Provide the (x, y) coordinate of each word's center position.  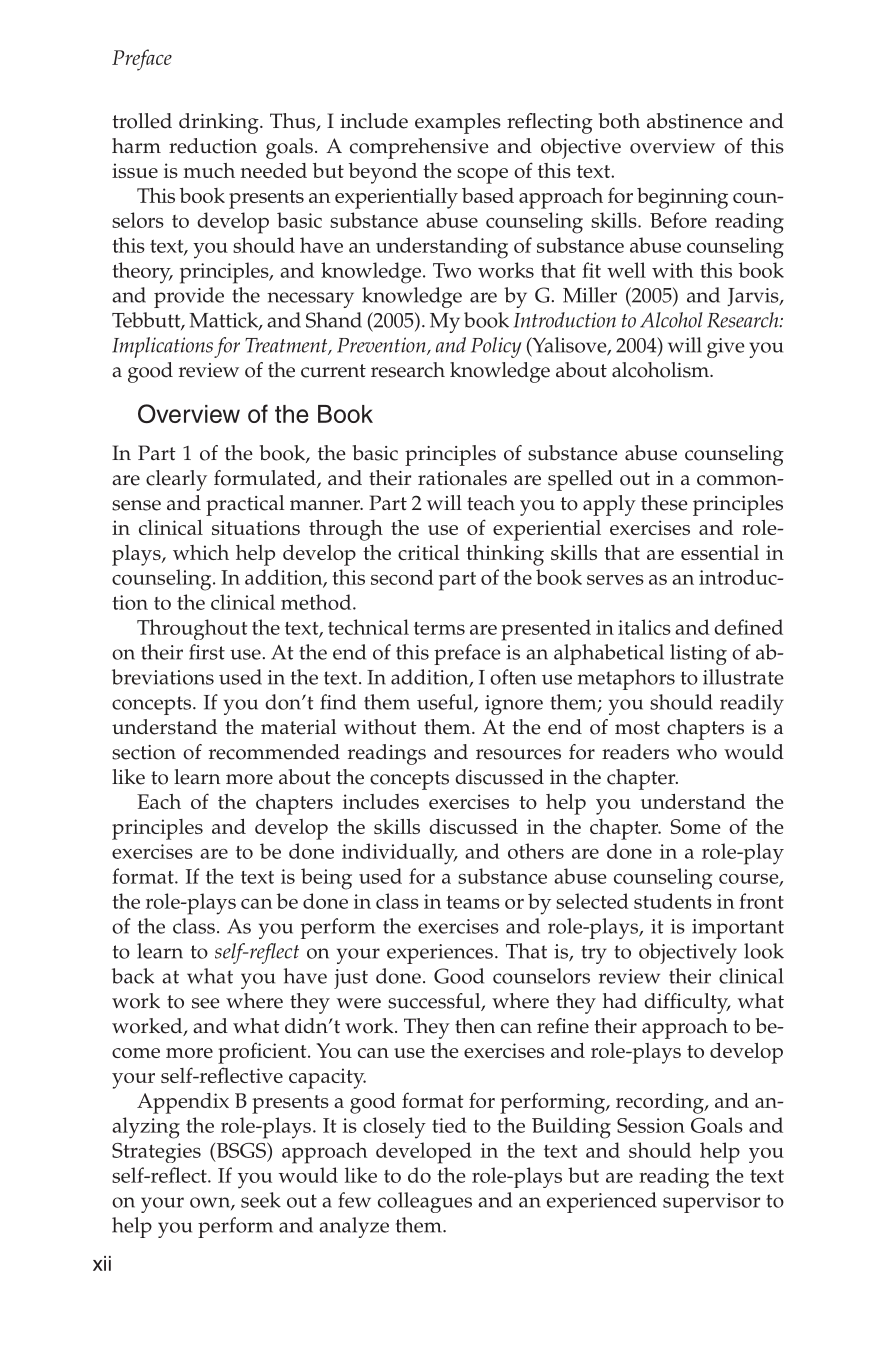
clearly (176, 480)
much (209, 170)
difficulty (687, 1003)
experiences (440, 954)
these (664, 503)
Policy (496, 347)
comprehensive (419, 148)
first (207, 652)
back (133, 976)
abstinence (695, 121)
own (211, 1203)
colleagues (425, 1202)
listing (698, 654)
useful (446, 703)
